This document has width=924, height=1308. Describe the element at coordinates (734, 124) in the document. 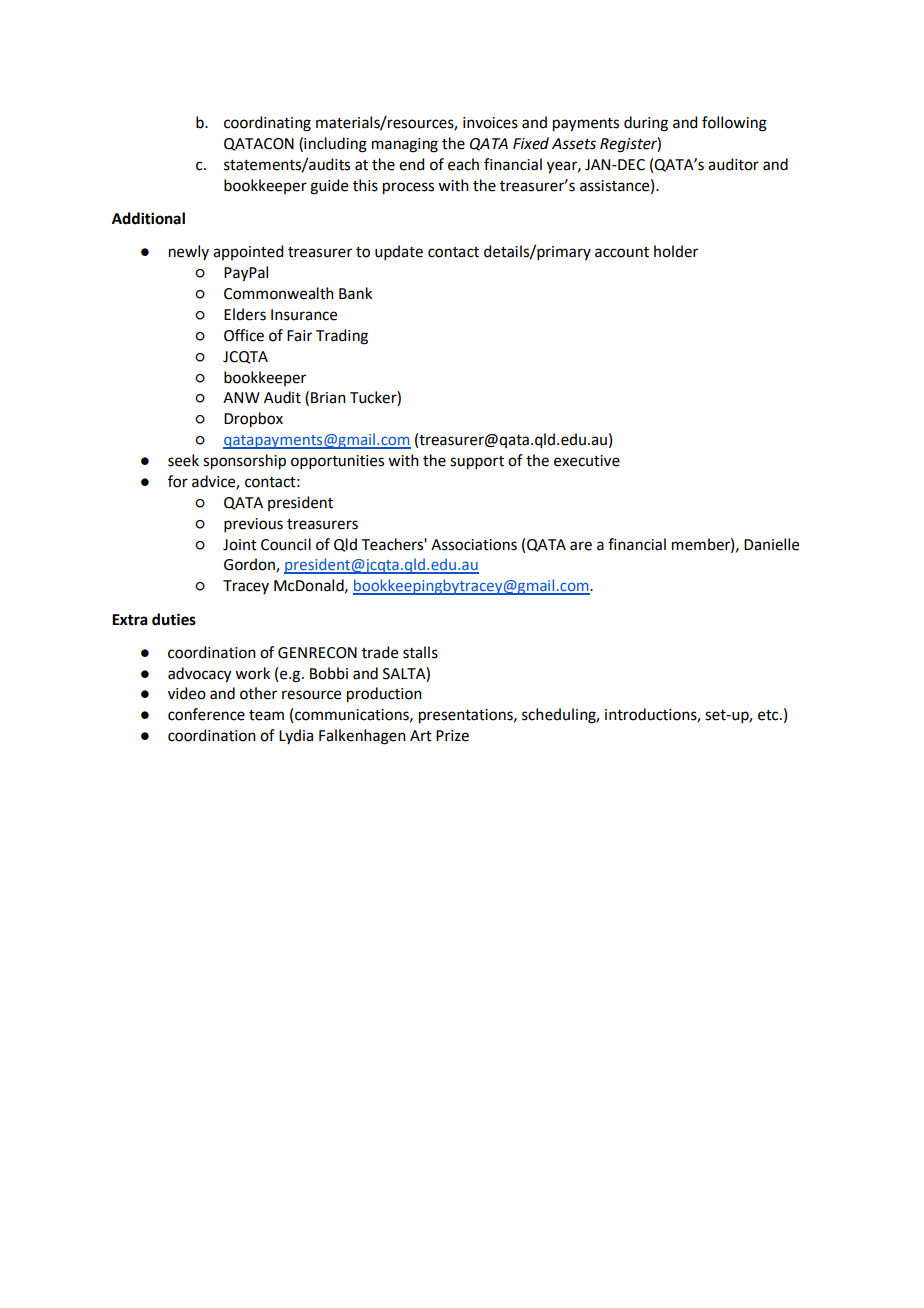

I see `following` at that location.
